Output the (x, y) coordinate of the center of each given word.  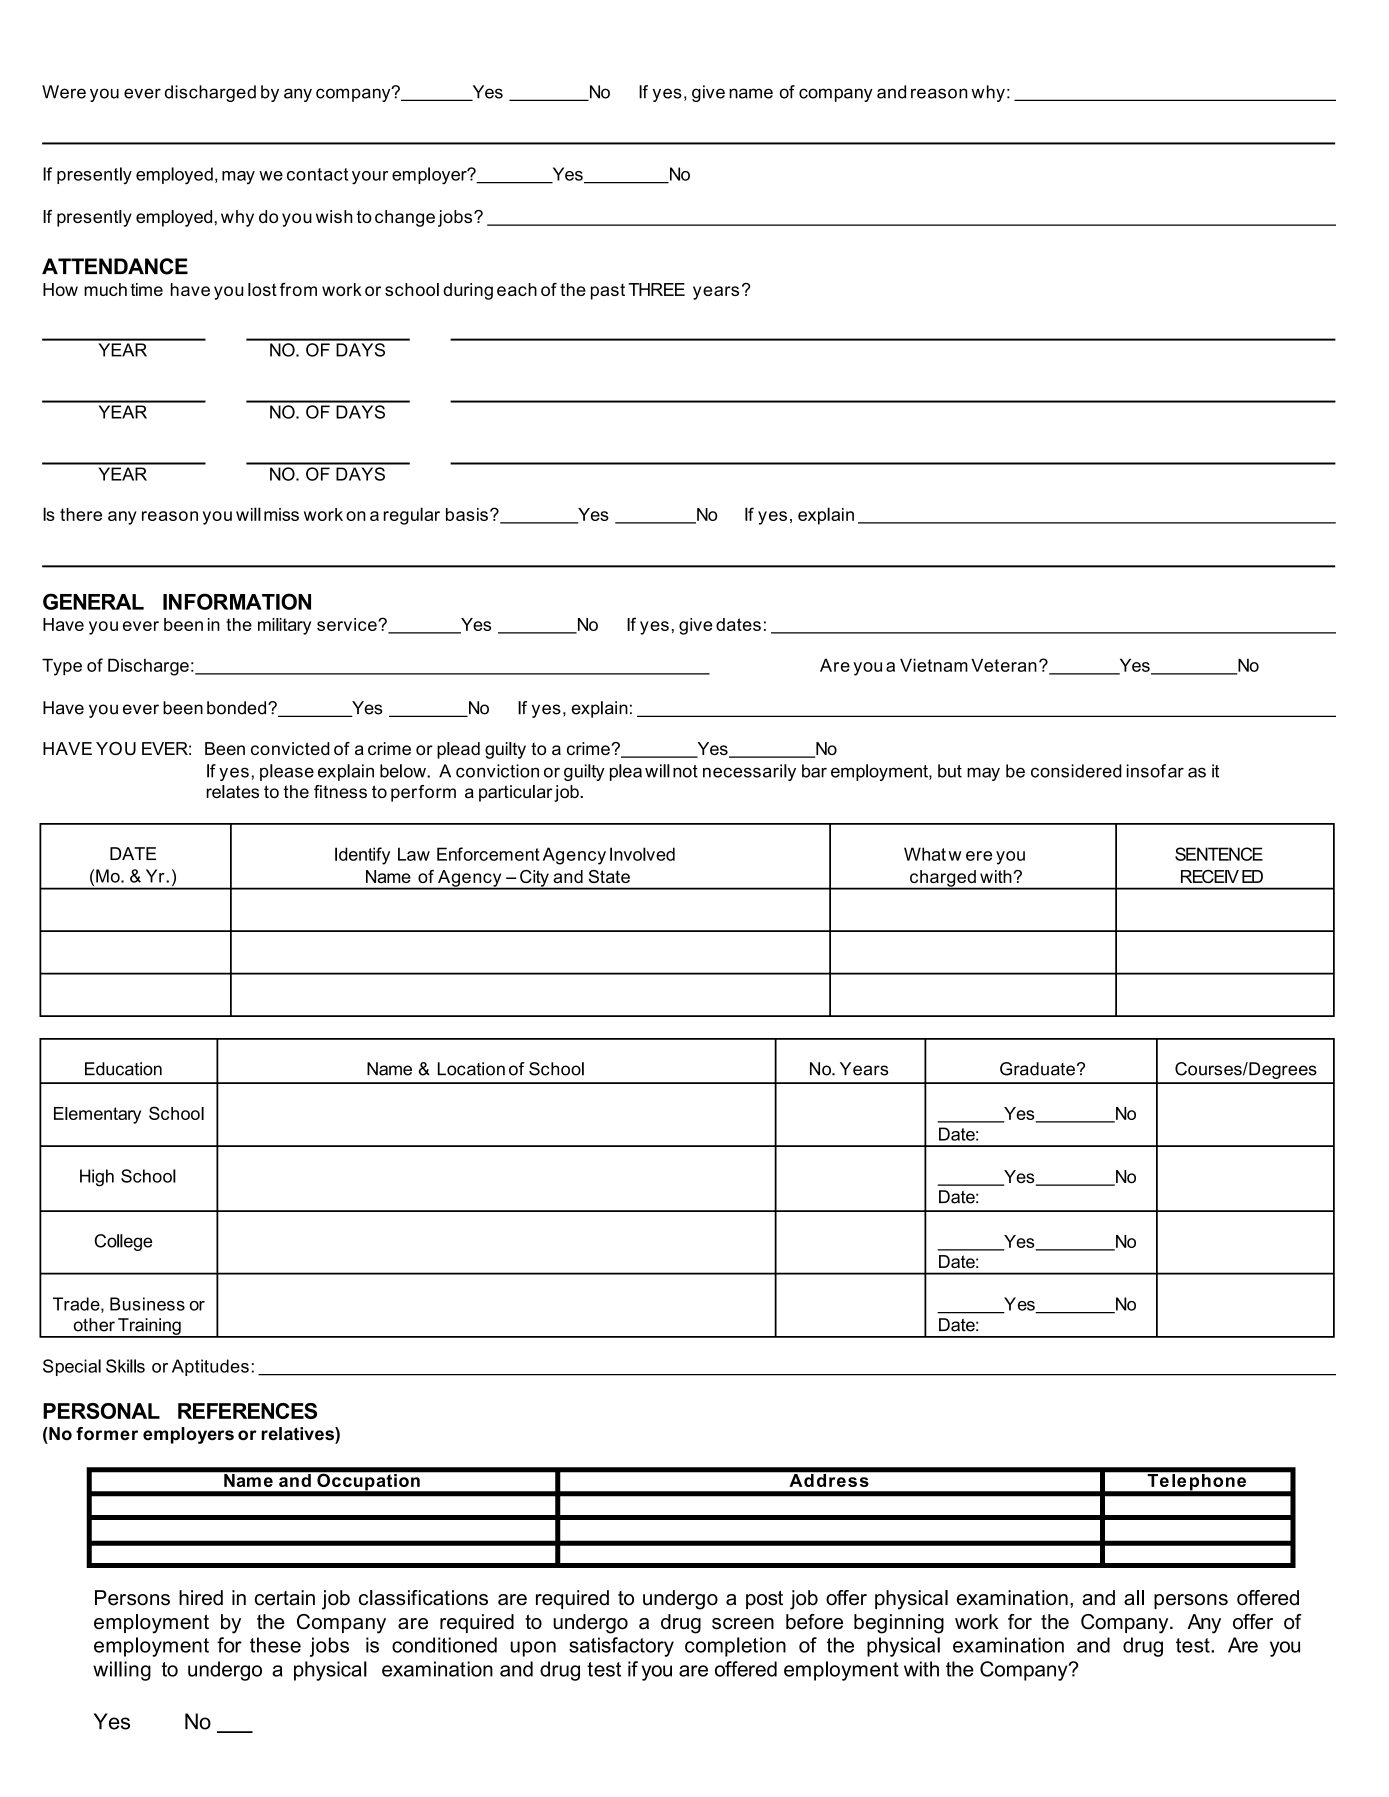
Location (471, 1069)
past (608, 291)
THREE (656, 289)
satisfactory (621, 1647)
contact (317, 174)
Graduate (1037, 1069)
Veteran (1004, 665)
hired (201, 1598)
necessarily (749, 772)
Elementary (97, 1115)
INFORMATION (237, 601)
